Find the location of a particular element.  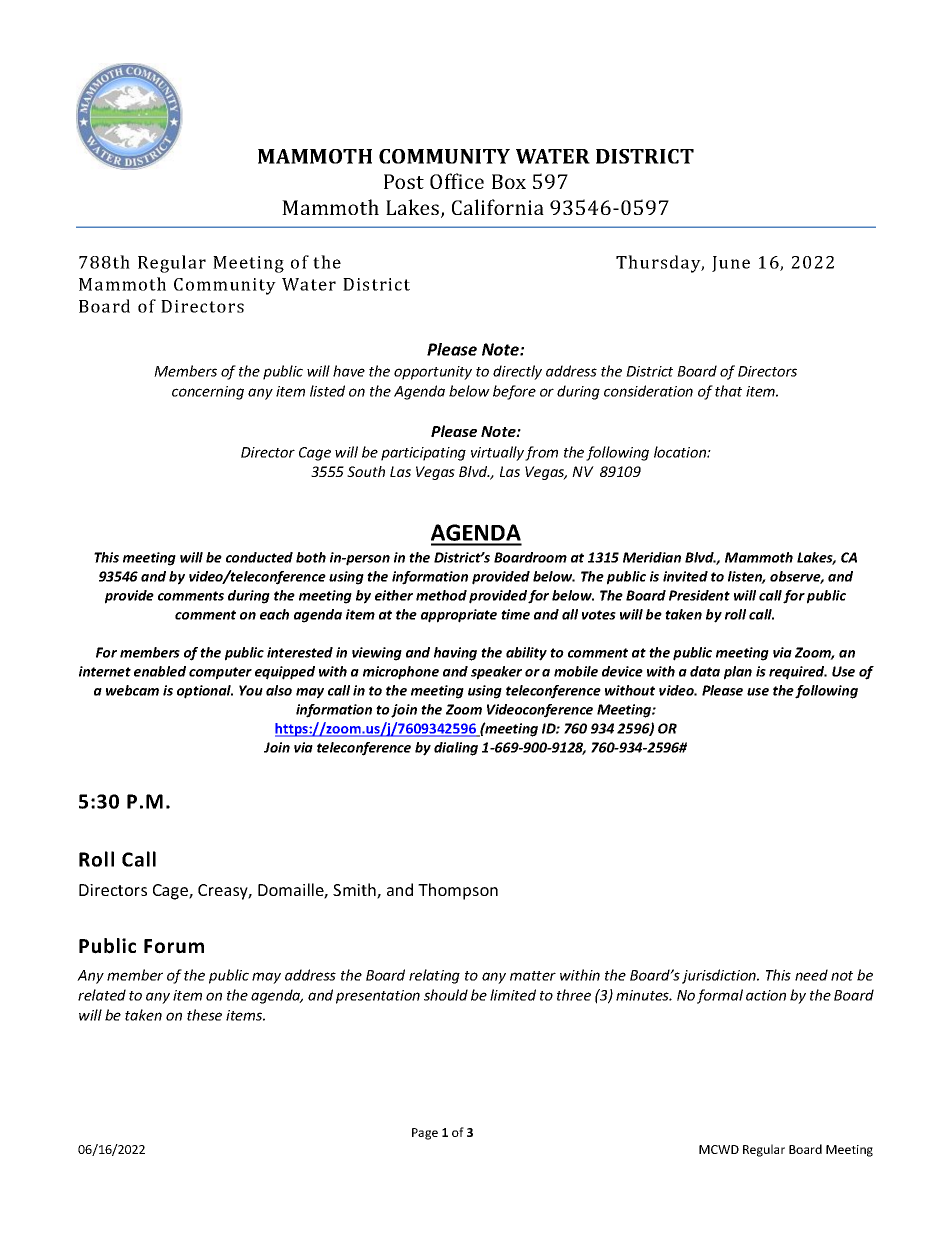

plan is located at coordinates (738, 673).
